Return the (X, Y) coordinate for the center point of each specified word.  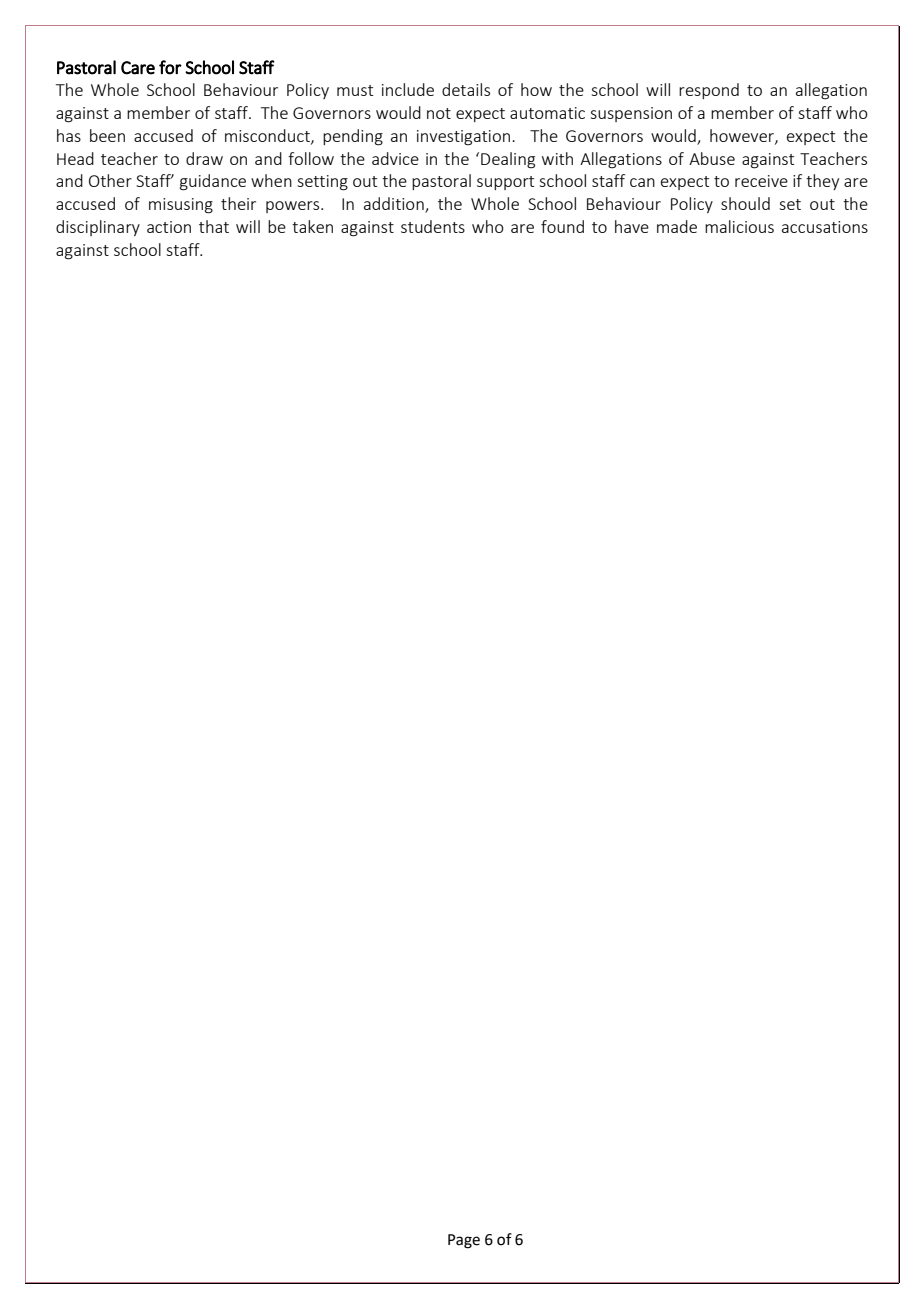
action (169, 227)
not (439, 113)
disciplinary (98, 228)
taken (312, 226)
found (562, 226)
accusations (825, 227)
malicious (739, 226)
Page (464, 1241)
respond (709, 91)
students (433, 226)
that (214, 226)
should (745, 203)
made (677, 226)
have (632, 226)
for (170, 67)
